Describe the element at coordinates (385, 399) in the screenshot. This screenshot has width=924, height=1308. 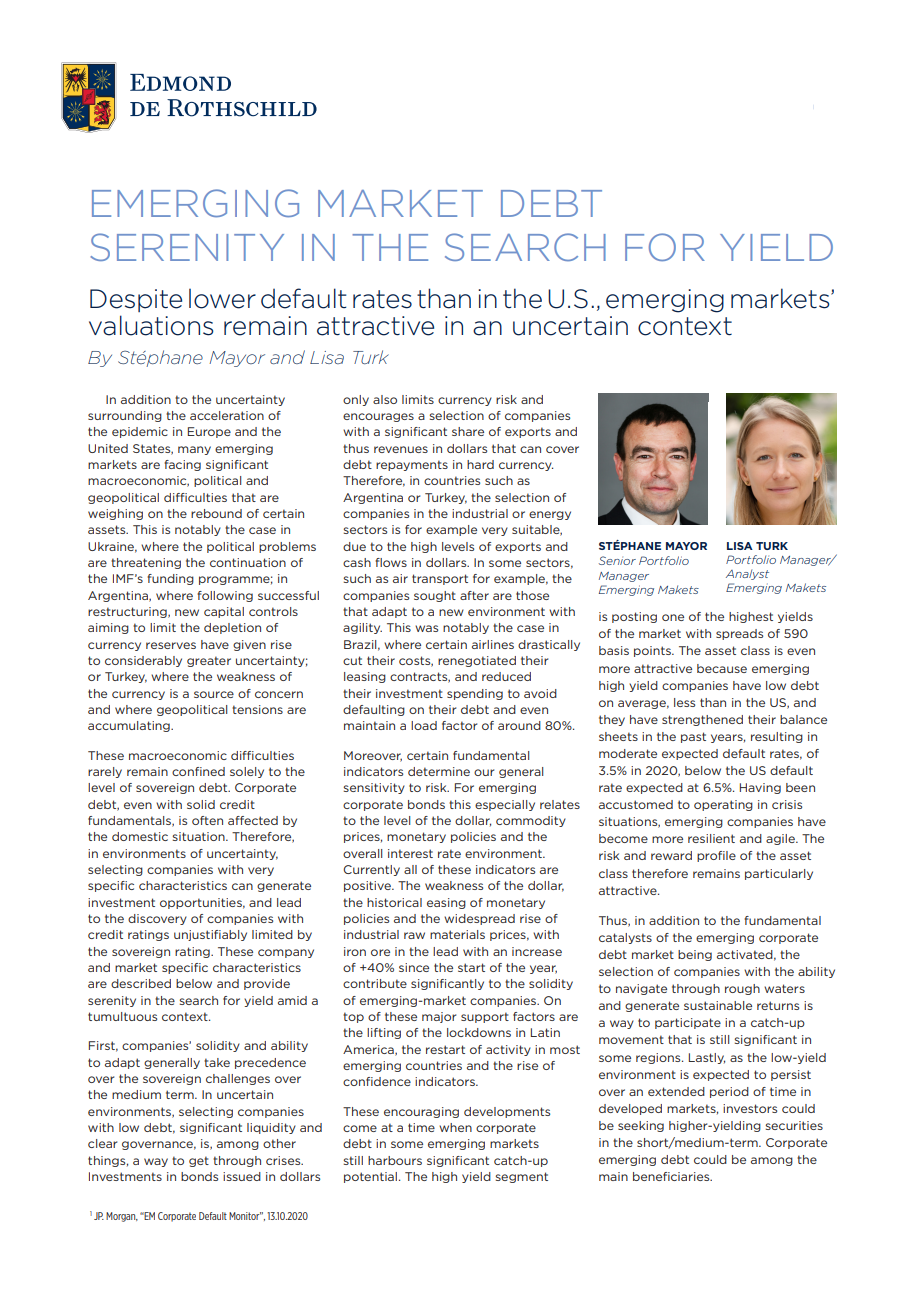
I see `also` at that location.
